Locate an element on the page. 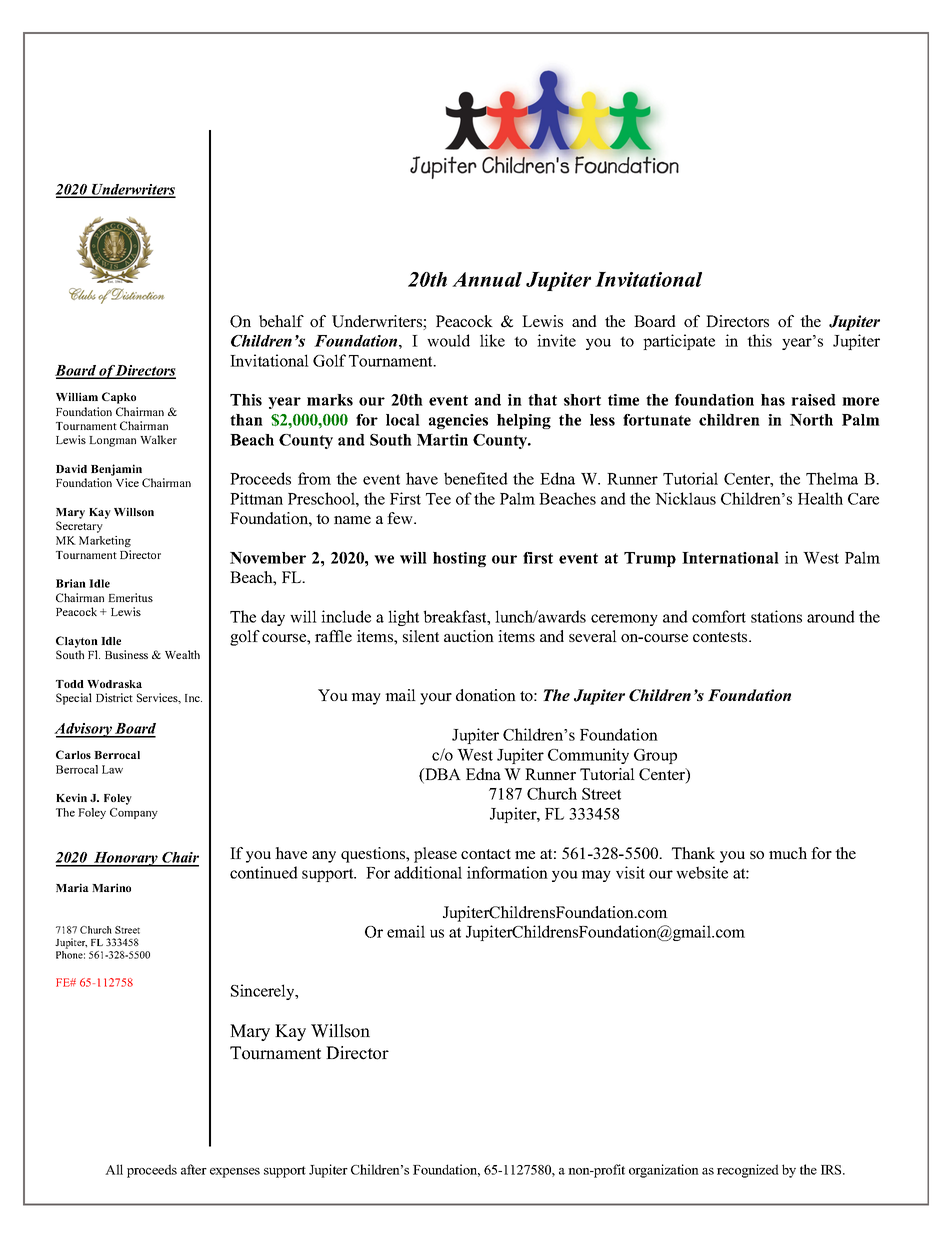 The image size is (952, 1233). Marino is located at coordinates (111, 887).
